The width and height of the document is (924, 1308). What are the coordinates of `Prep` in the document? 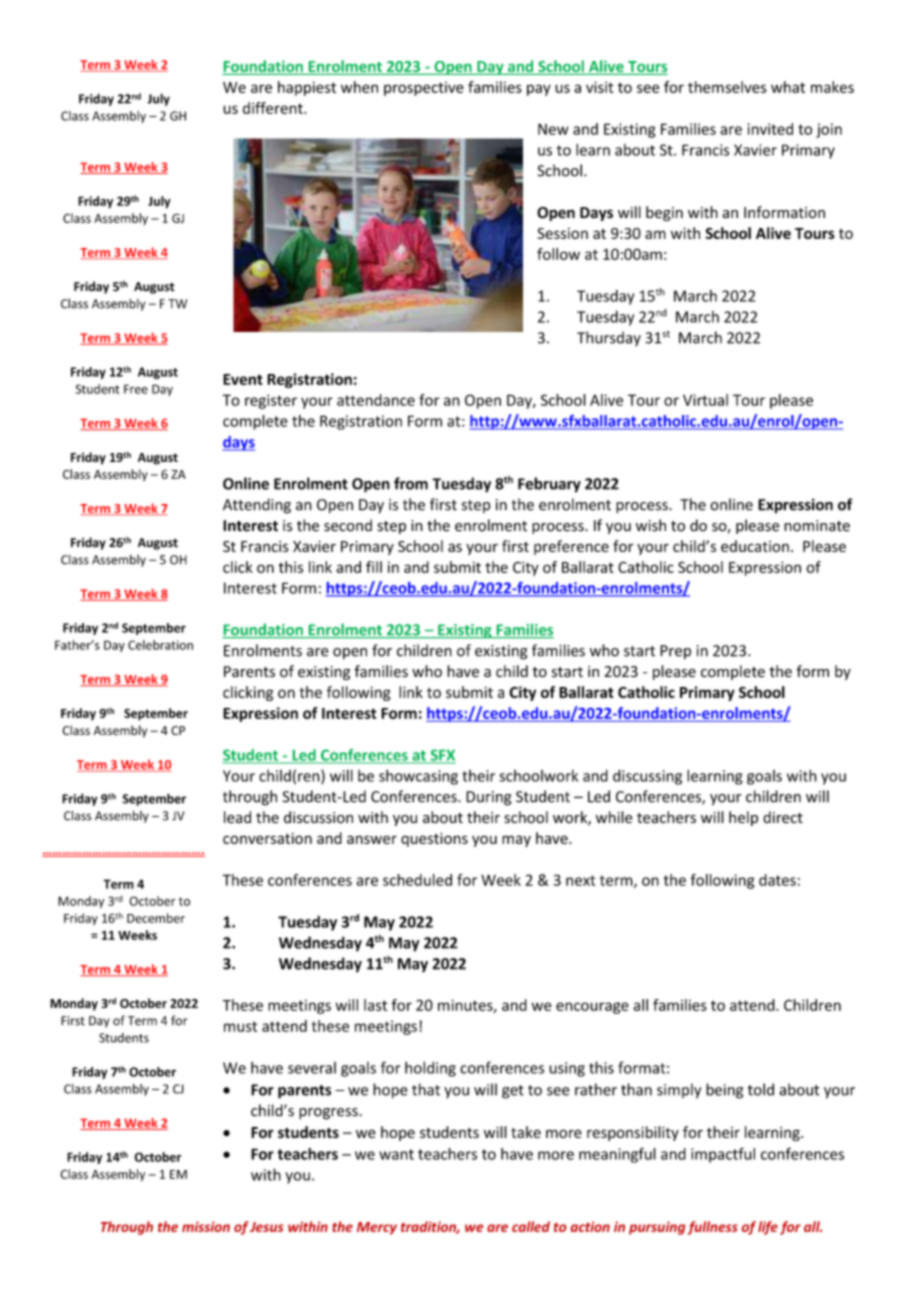 It's located at (675, 652).
